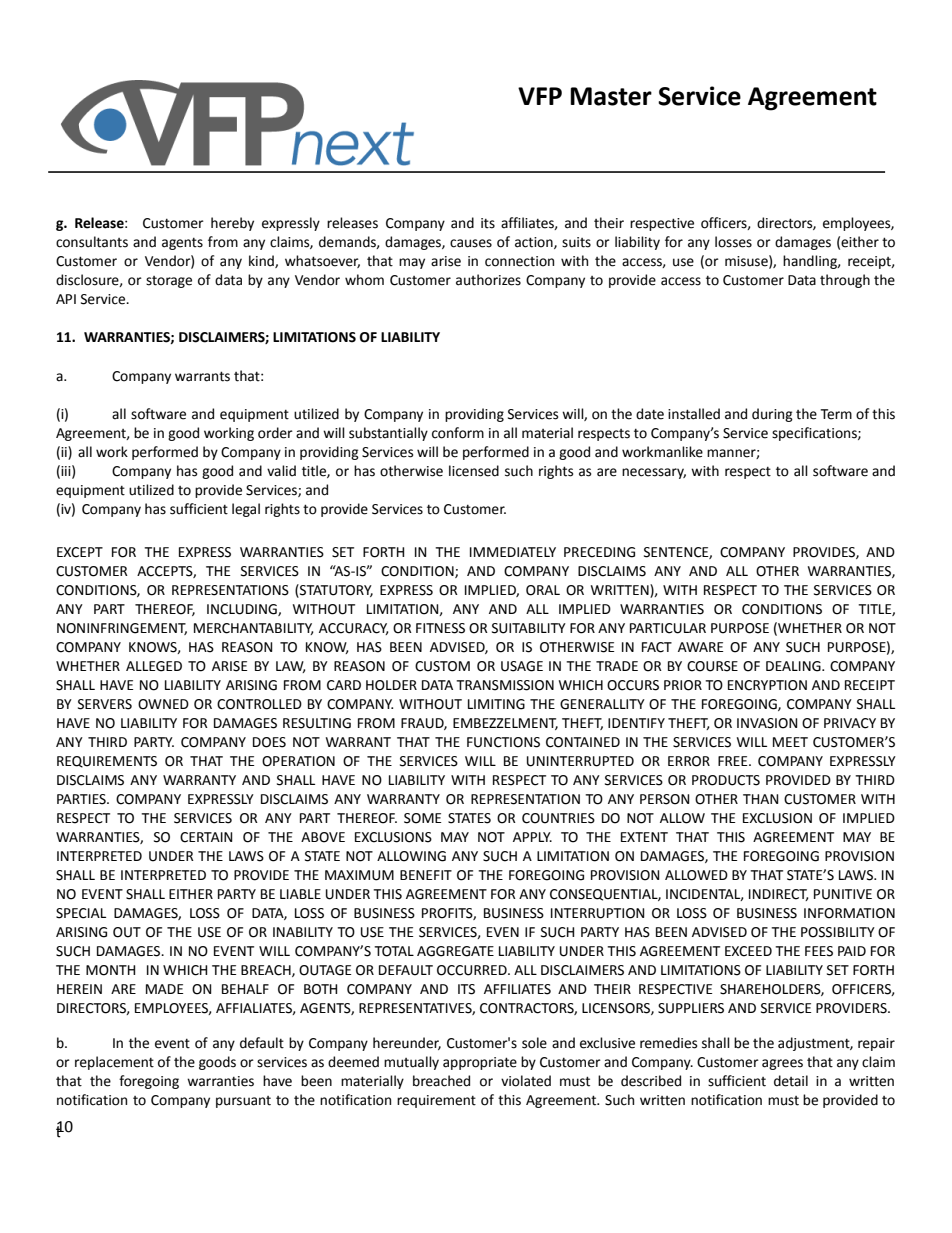 This screenshot has width=952, height=1233. I want to click on during, so click(772, 415).
